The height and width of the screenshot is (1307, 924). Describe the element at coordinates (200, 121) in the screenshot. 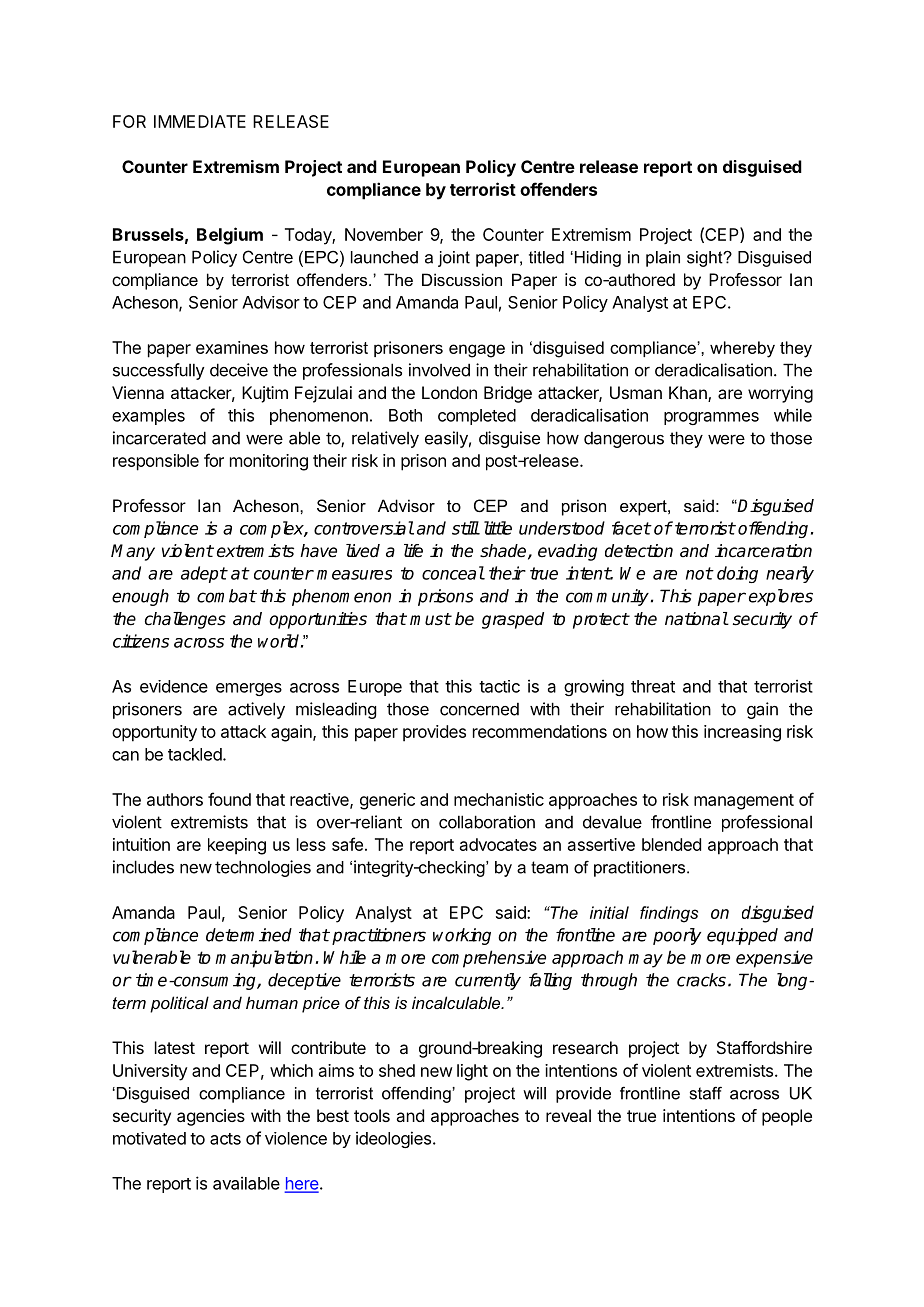

I see `IMMEDIATE` at that location.
